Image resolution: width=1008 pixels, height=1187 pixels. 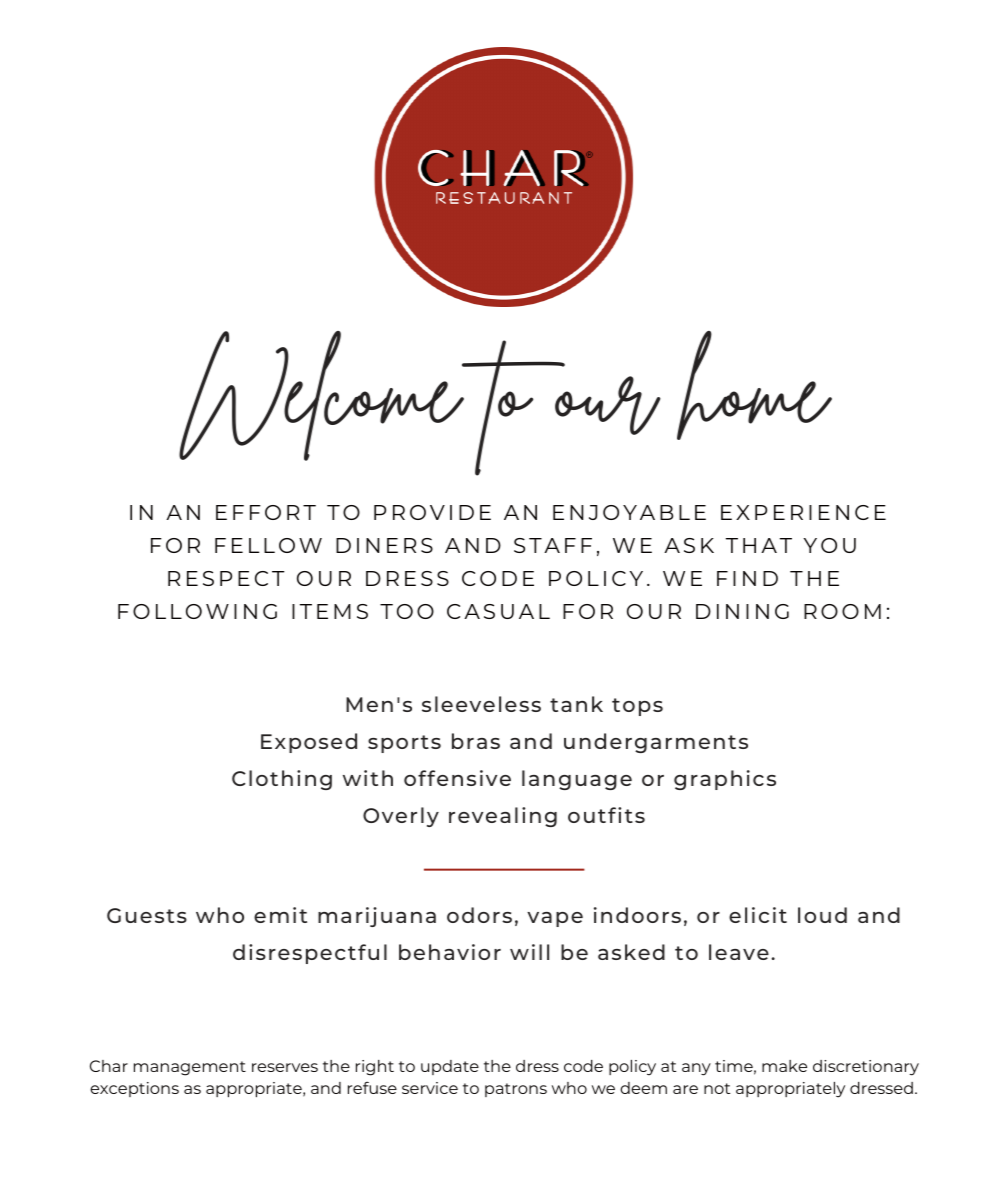 I want to click on Guests, so click(x=147, y=915).
